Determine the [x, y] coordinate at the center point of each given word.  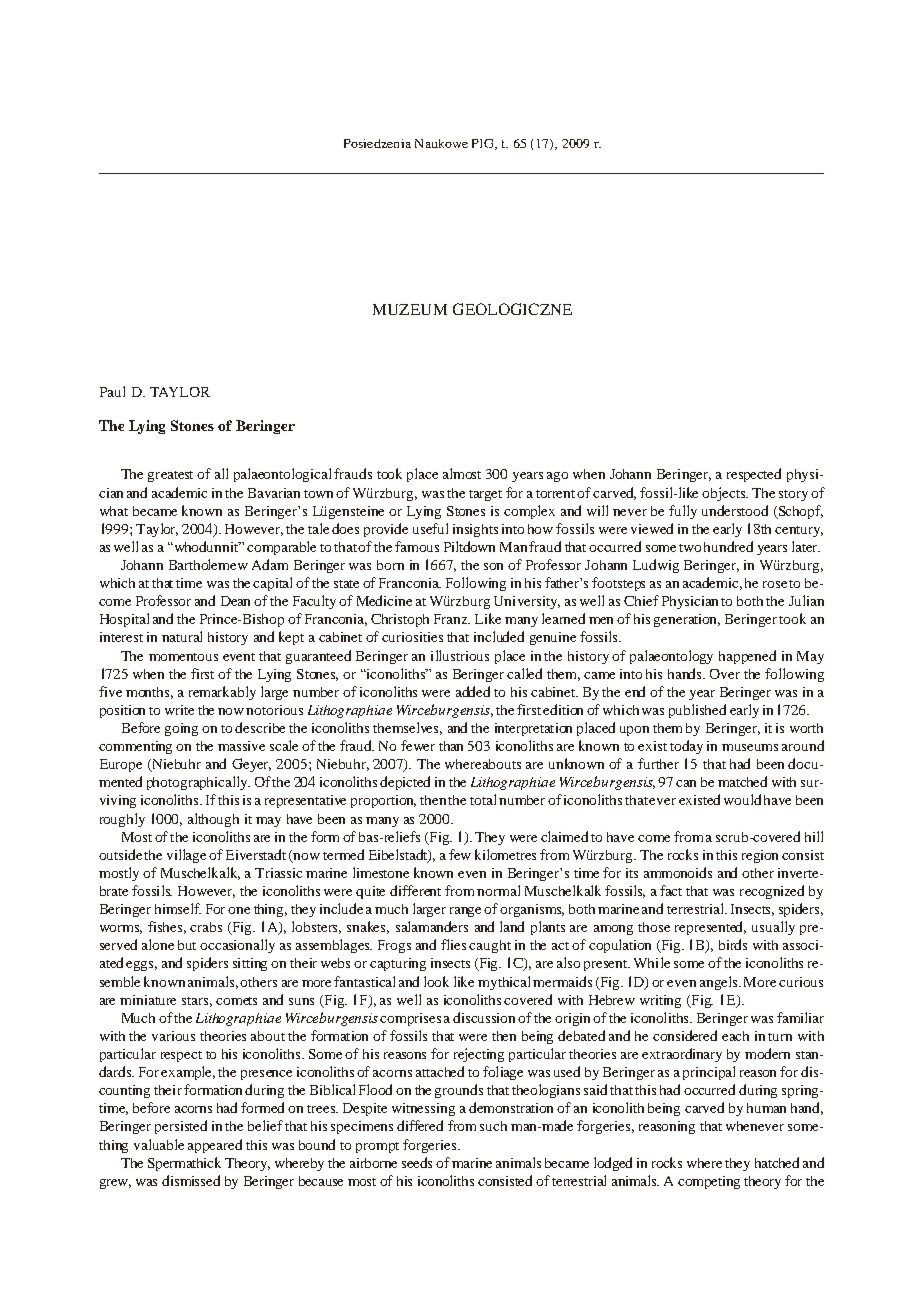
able [172, 1144]
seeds [417, 1162]
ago [557, 477]
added [473, 691]
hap [729, 657]
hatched [777, 1162]
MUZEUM [410, 309]
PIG [484, 144]
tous [205, 657]
